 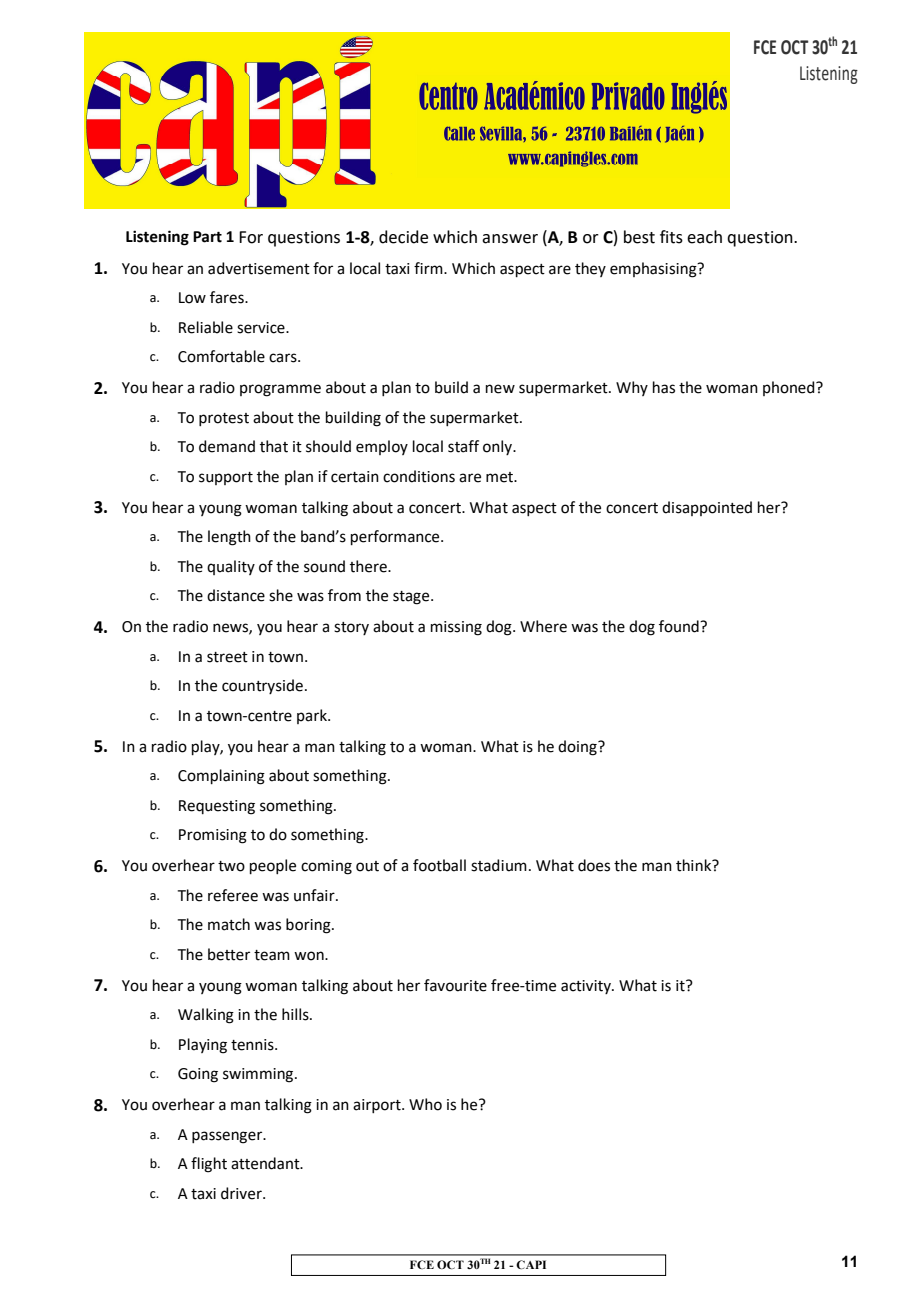 What do you see at coordinates (695, 865) in the page?
I see `think` at bounding box center [695, 865].
